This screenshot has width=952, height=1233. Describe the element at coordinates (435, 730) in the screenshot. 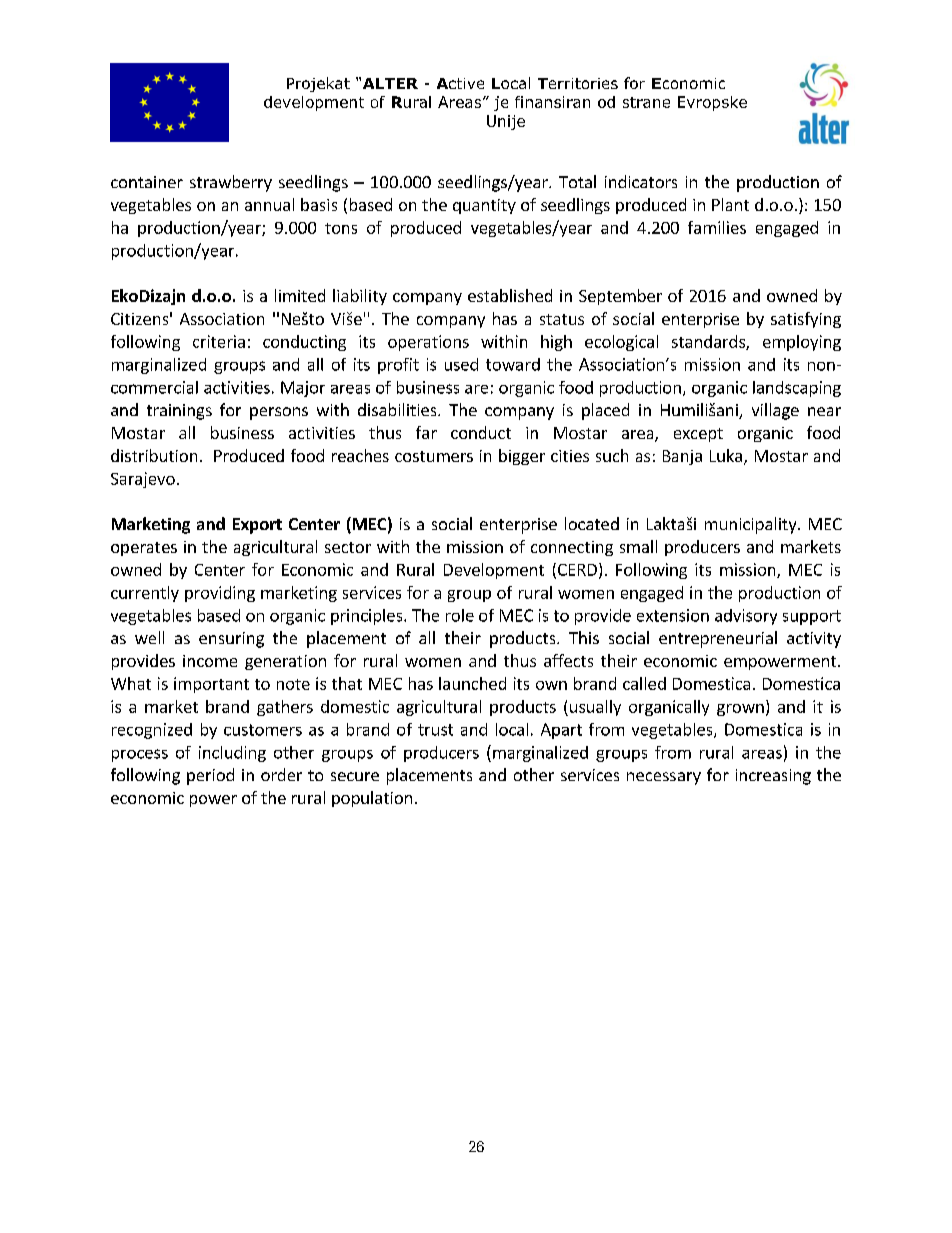

I see `trust` at that location.
